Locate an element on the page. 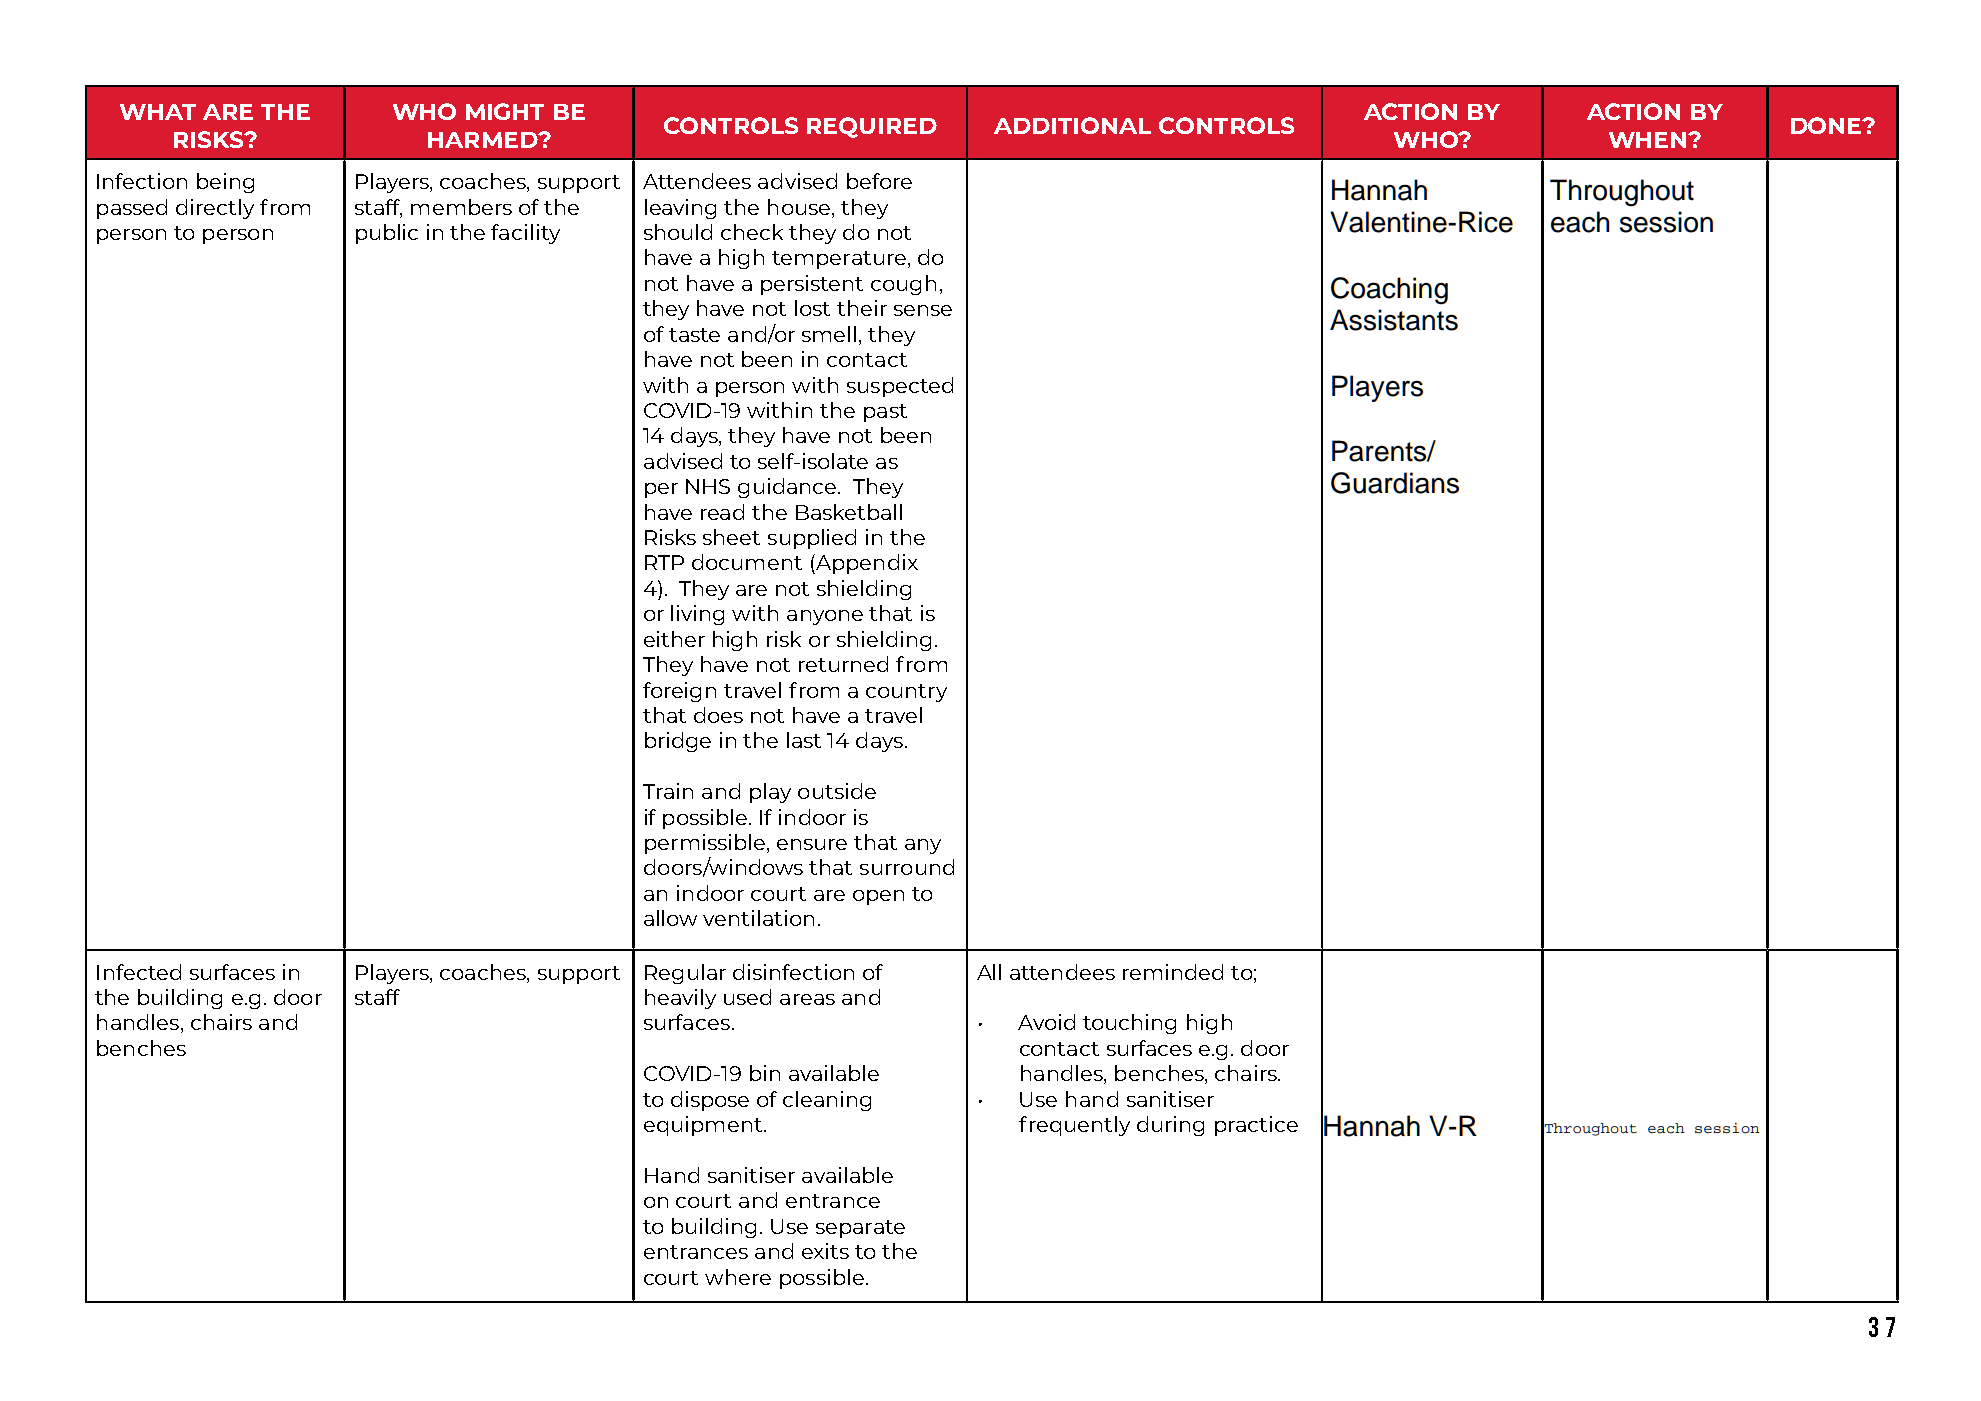 The width and height of the document is (1981, 1401). returned is located at coordinates (843, 664).
